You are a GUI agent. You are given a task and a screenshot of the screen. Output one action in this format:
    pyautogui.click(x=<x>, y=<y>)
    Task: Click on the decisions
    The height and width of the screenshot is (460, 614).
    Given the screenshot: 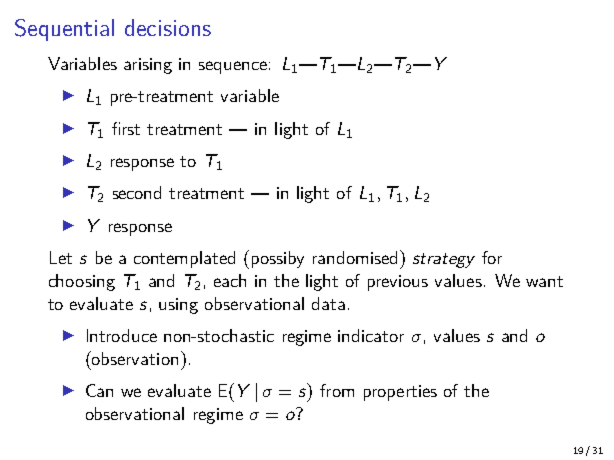 What is the action you would take?
    pyautogui.click(x=168, y=27)
